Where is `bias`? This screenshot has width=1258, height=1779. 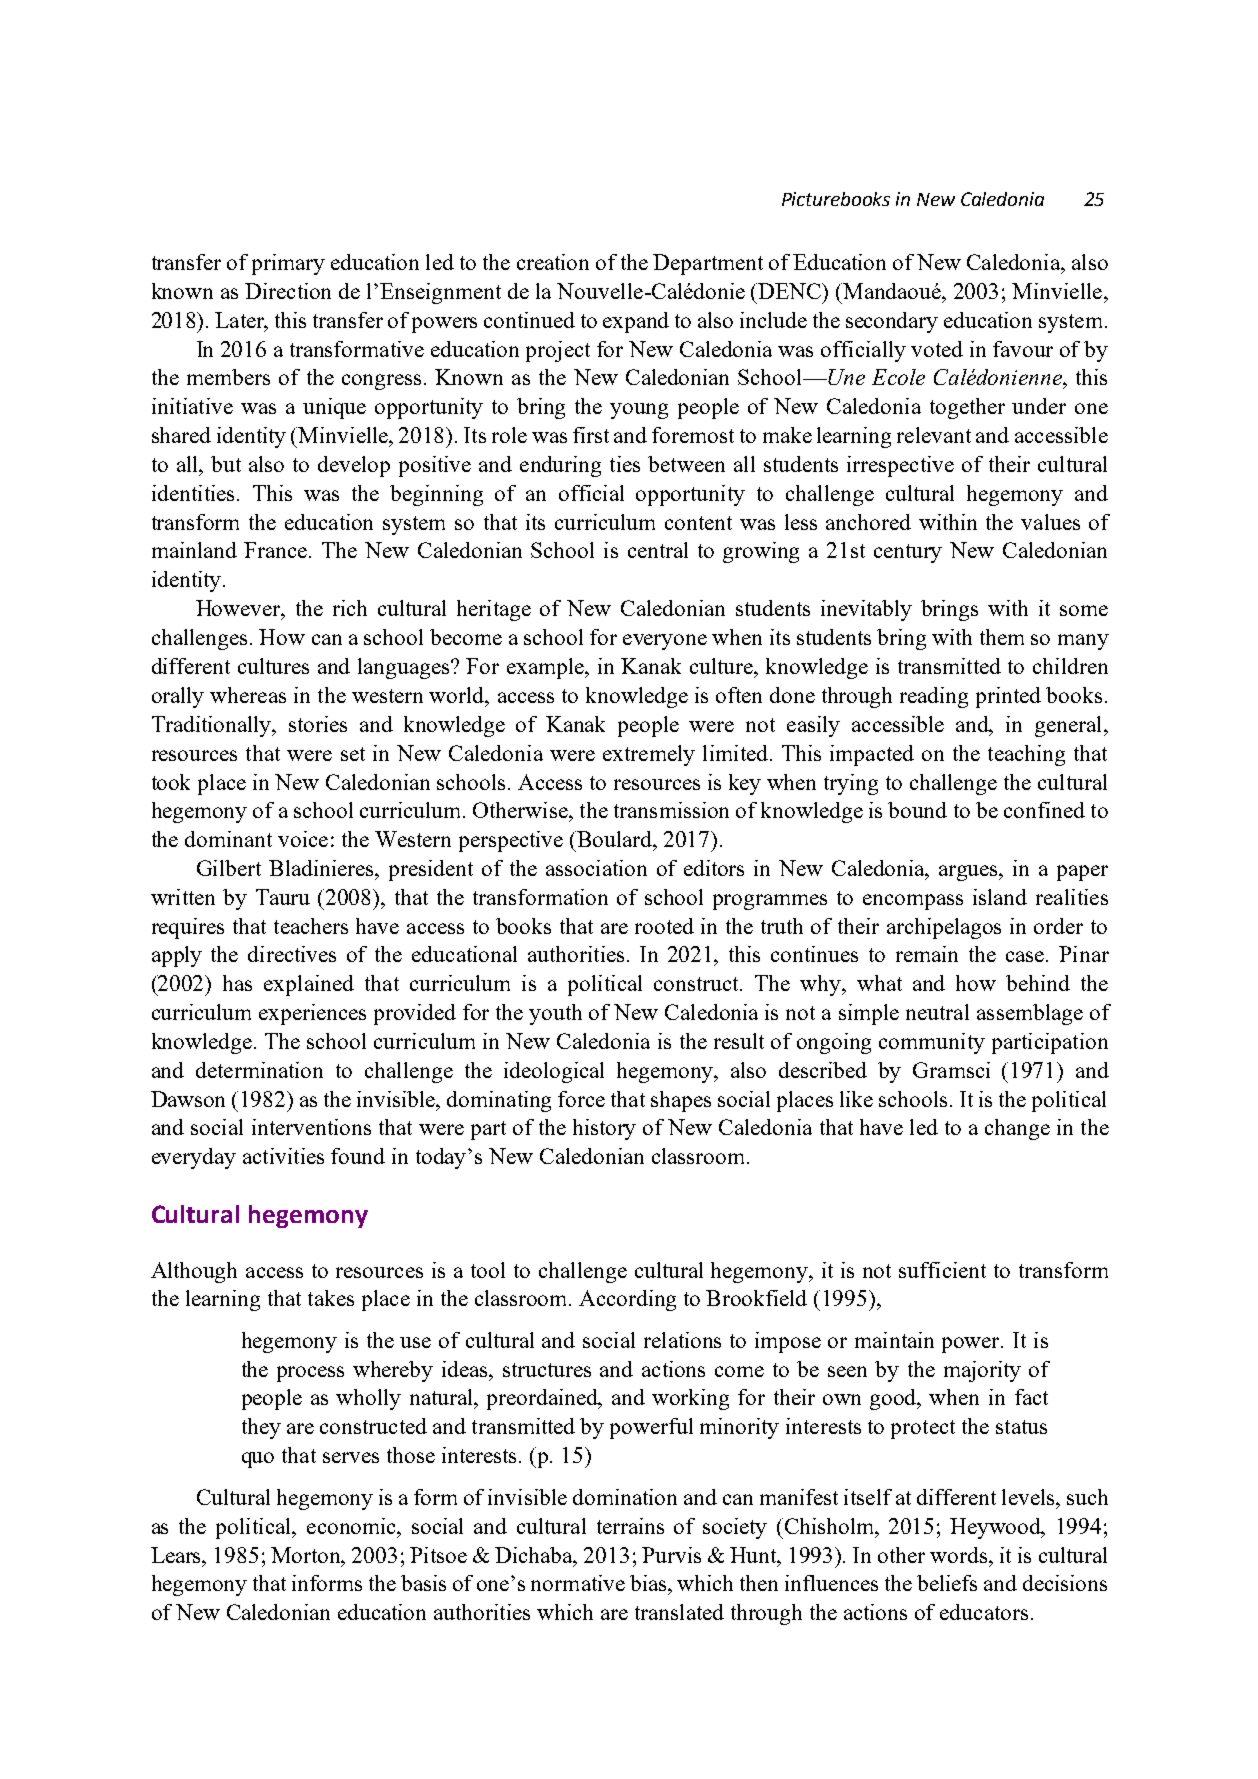
bias is located at coordinates (649, 1583).
